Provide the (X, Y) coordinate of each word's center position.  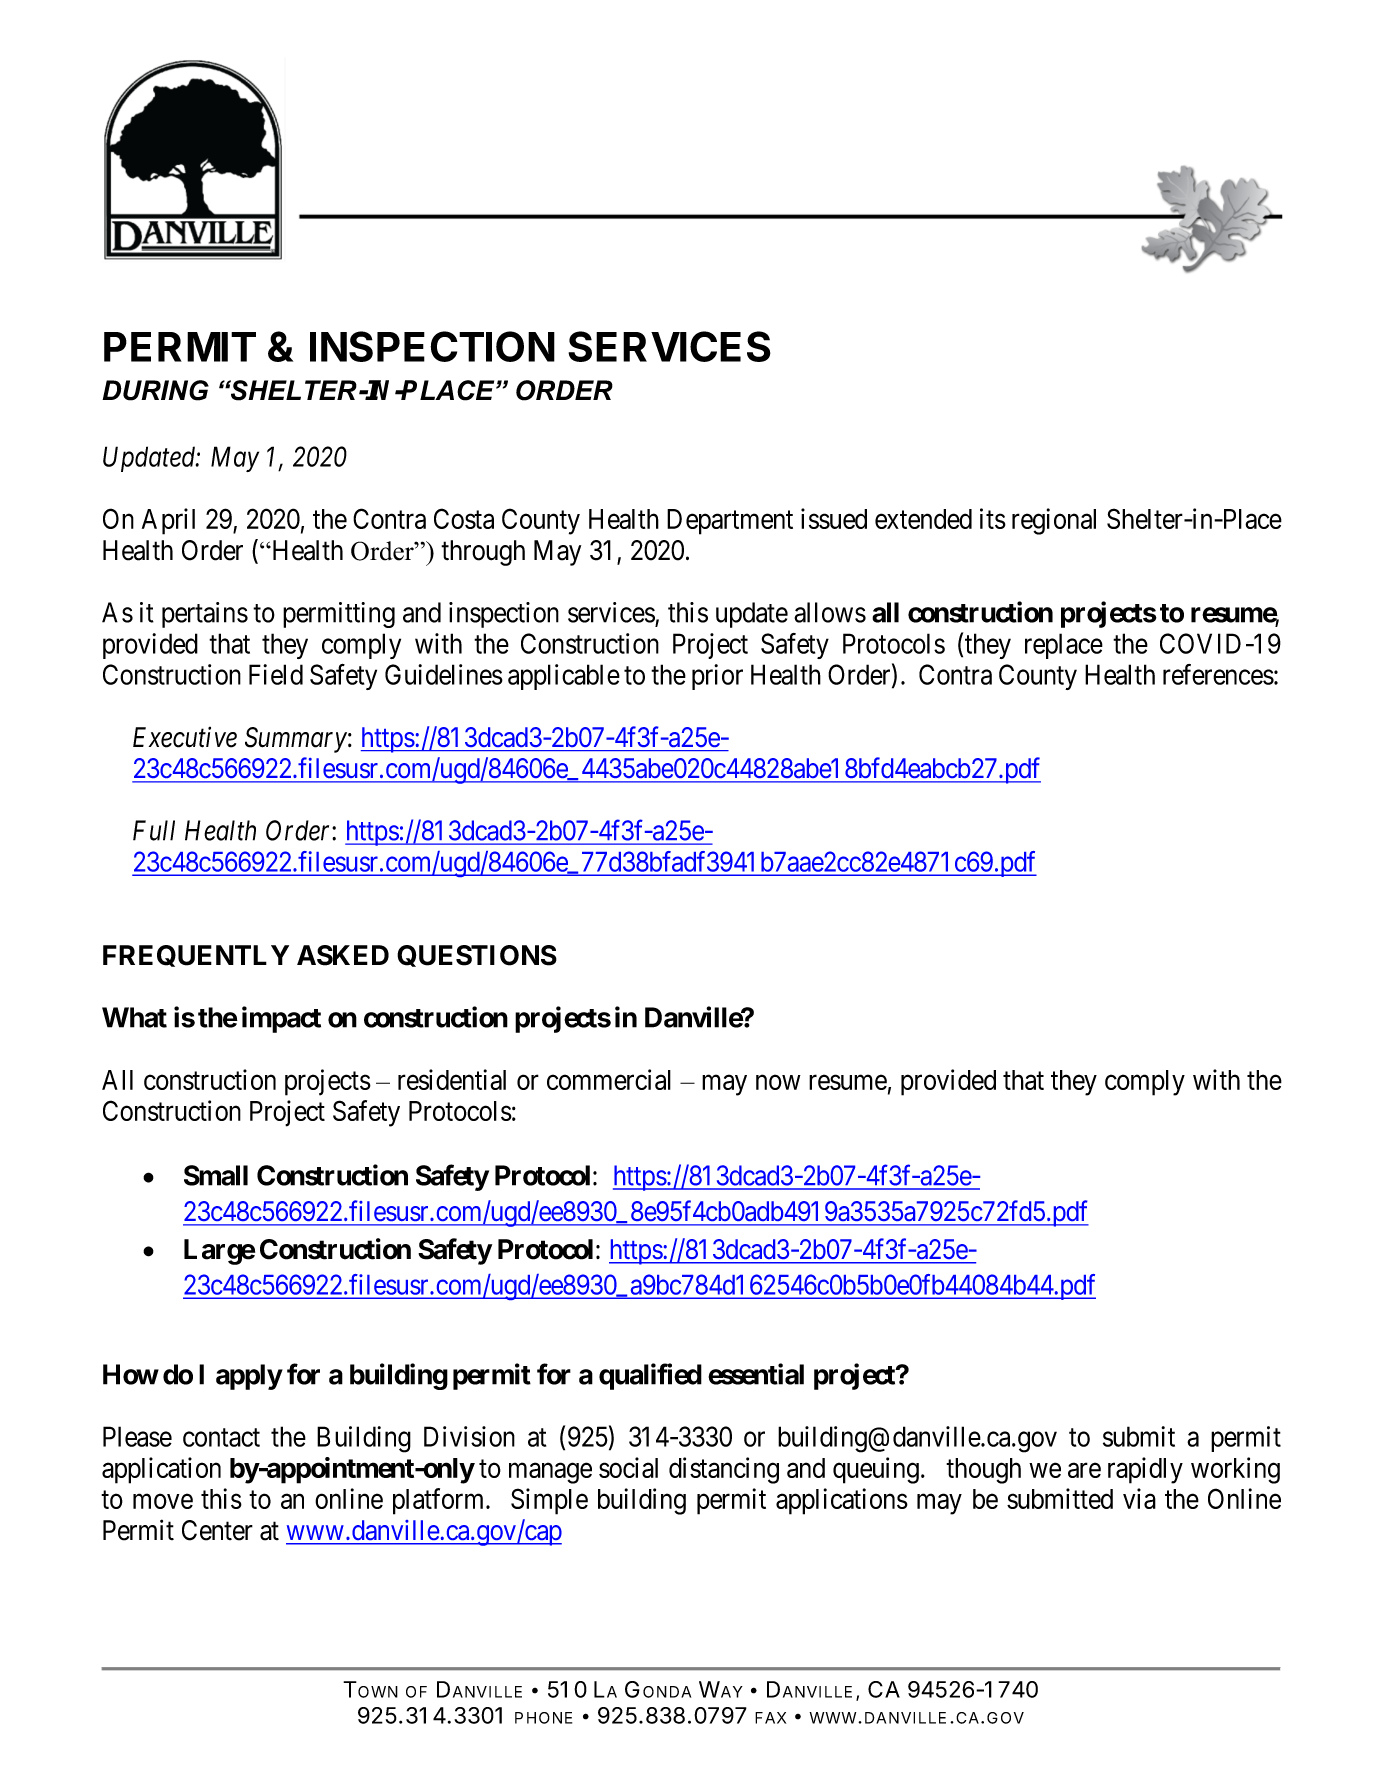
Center (217, 1530)
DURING (155, 390)
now (778, 1082)
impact (281, 1019)
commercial (609, 1079)
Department (730, 522)
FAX (770, 1718)
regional (1054, 521)
